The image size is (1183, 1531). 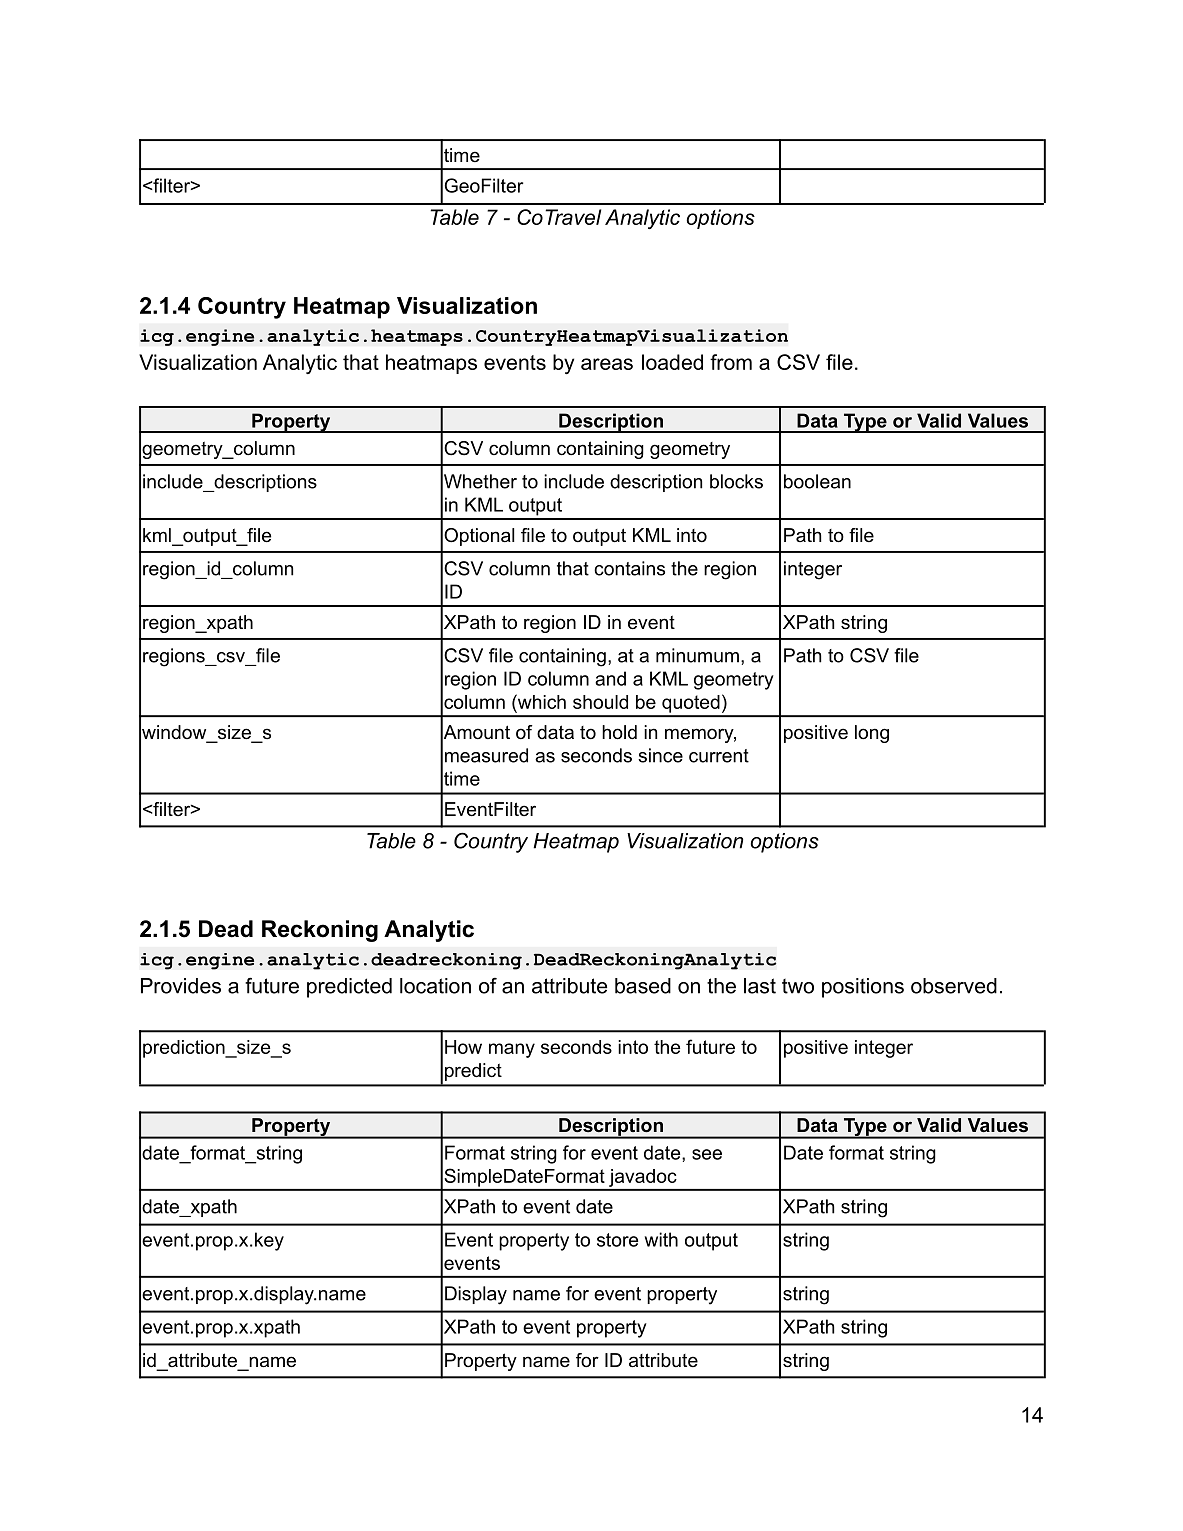 What do you see at coordinates (661, 1239) in the screenshot?
I see `with` at bounding box center [661, 1239].
